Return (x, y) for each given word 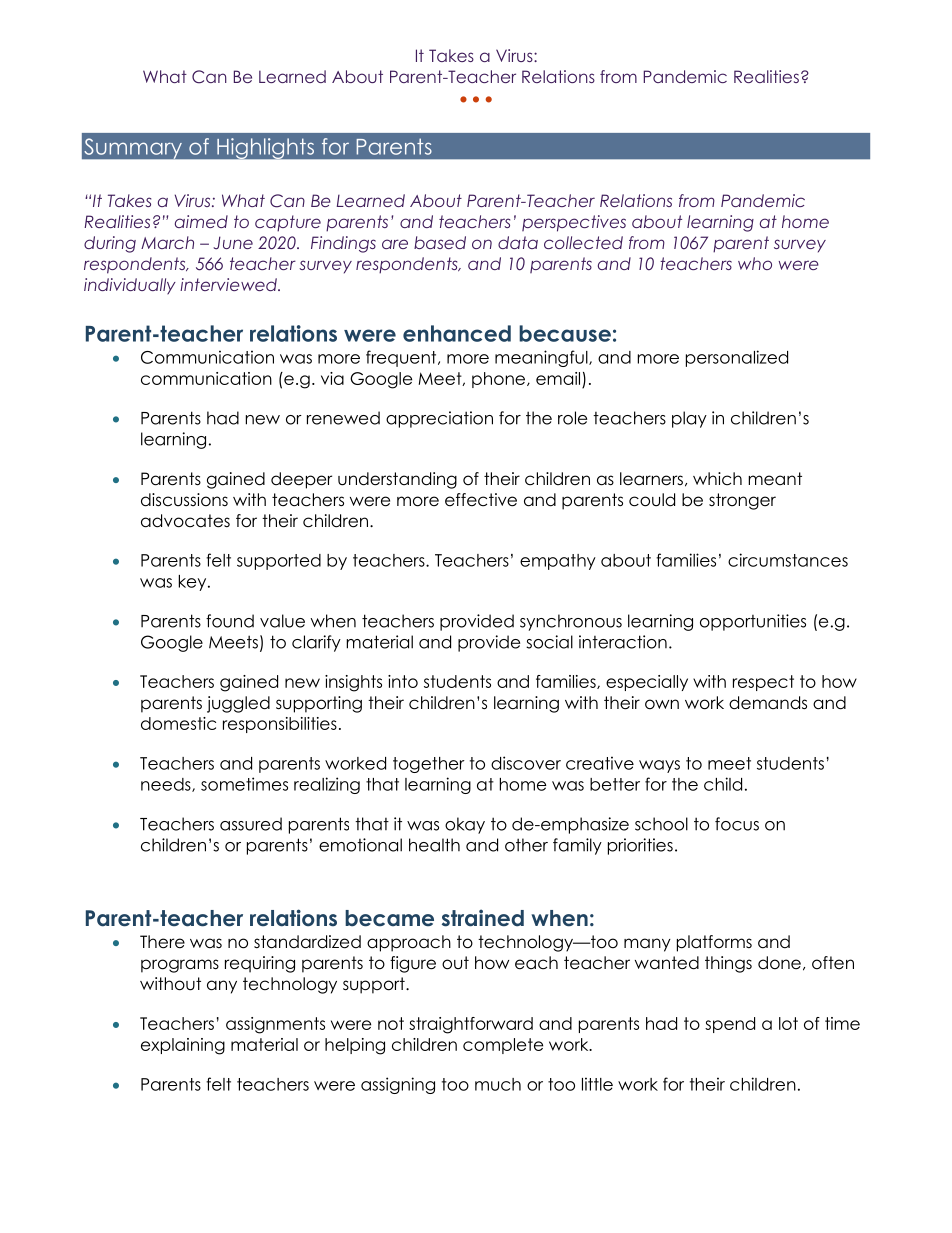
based (440, 242)
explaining (183, 1046)
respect (763, 683)
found (230, 621)
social (549, 642)
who (755, 263)
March (167, 242)
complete (503, 1046)
